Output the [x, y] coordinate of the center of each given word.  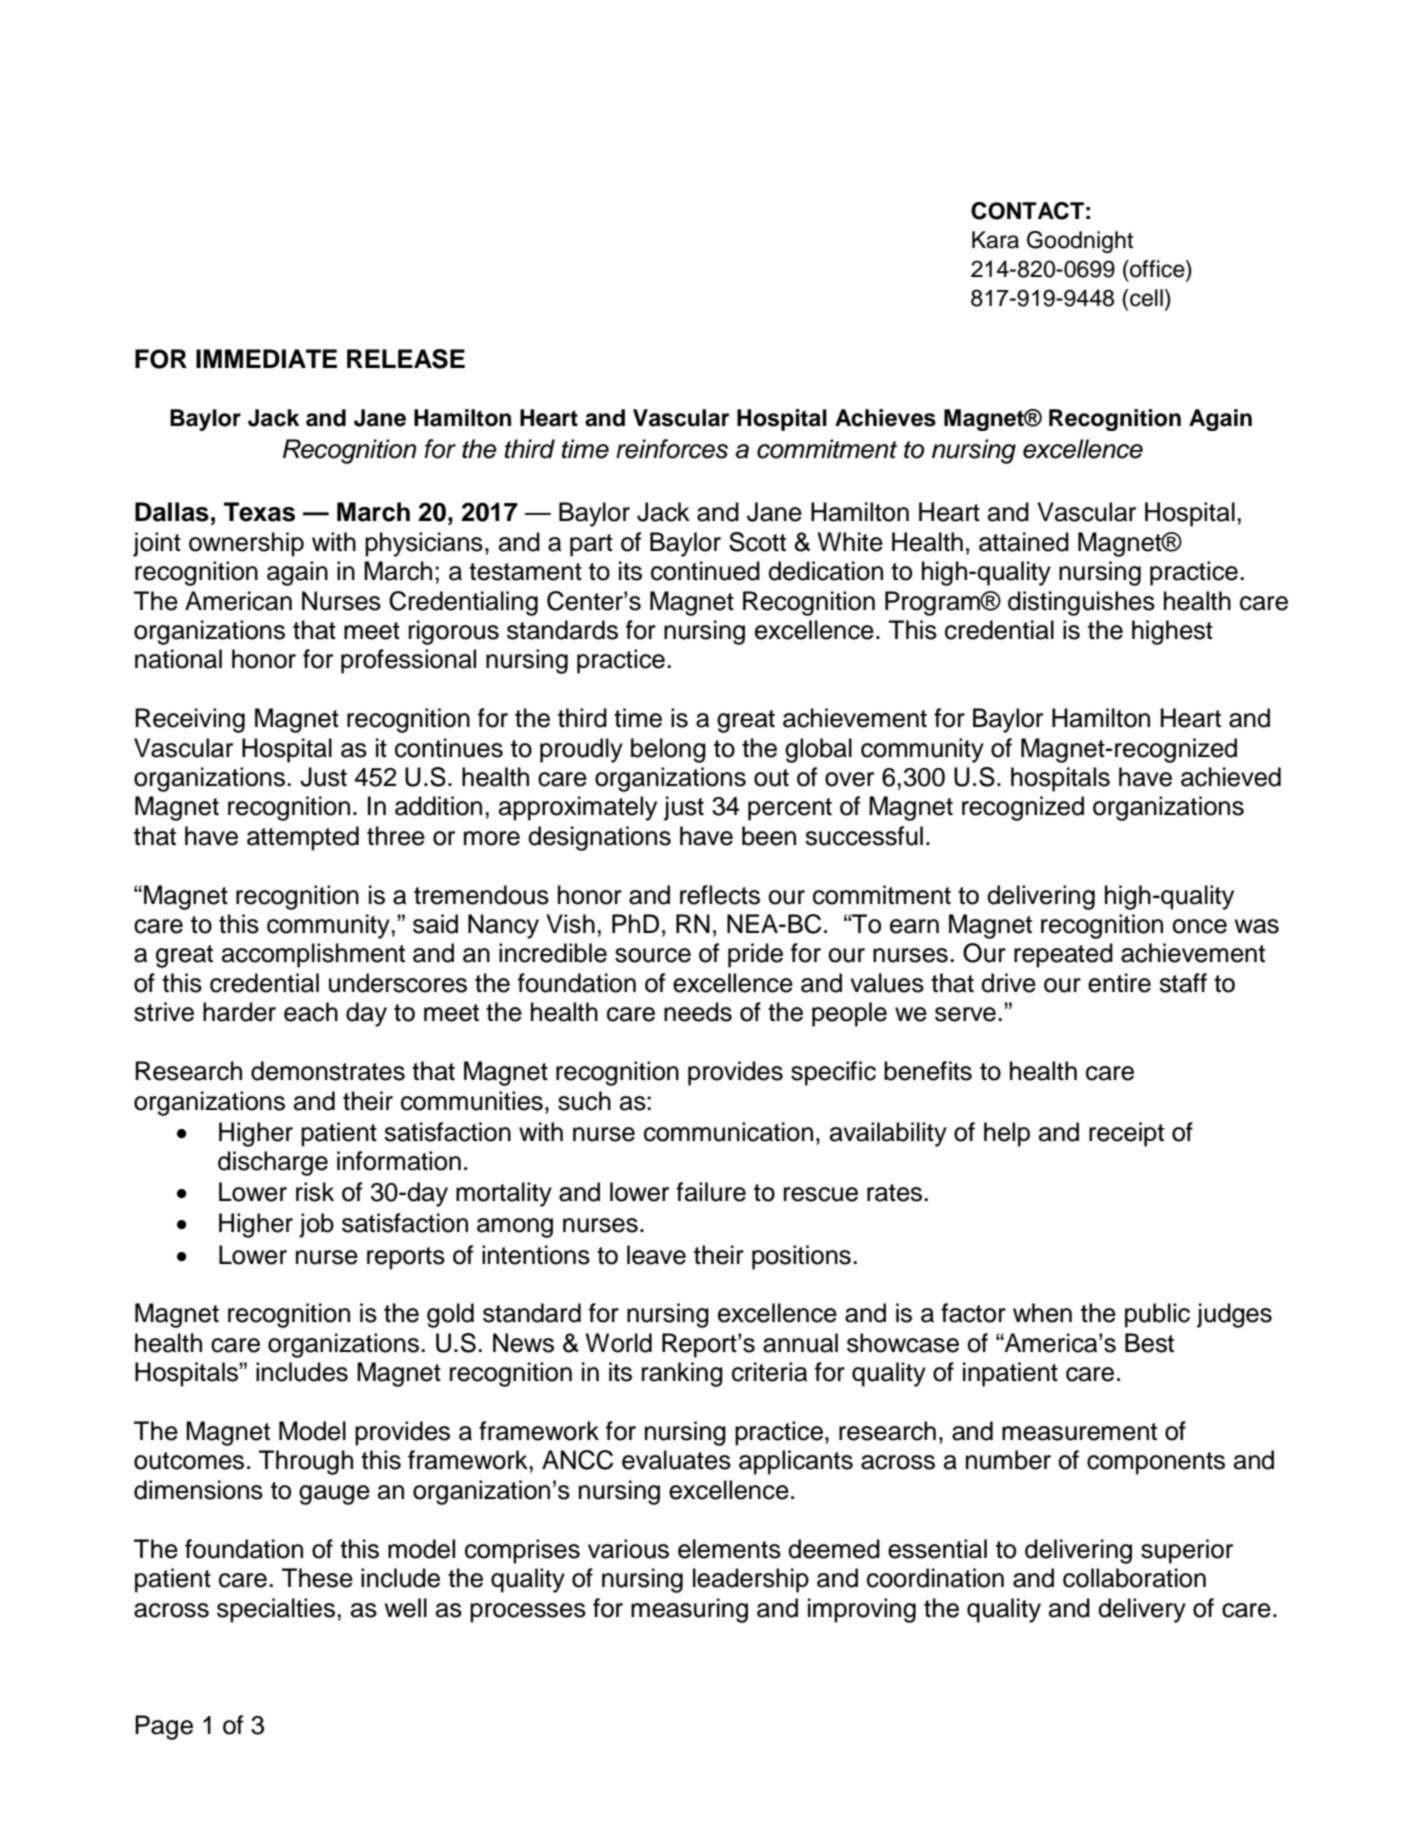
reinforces [672, 449]
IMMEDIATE [266, 358]
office [1157, 269]
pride [755, 955]
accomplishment [313, 955]
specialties [276, 1610]
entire [1119, 983]
